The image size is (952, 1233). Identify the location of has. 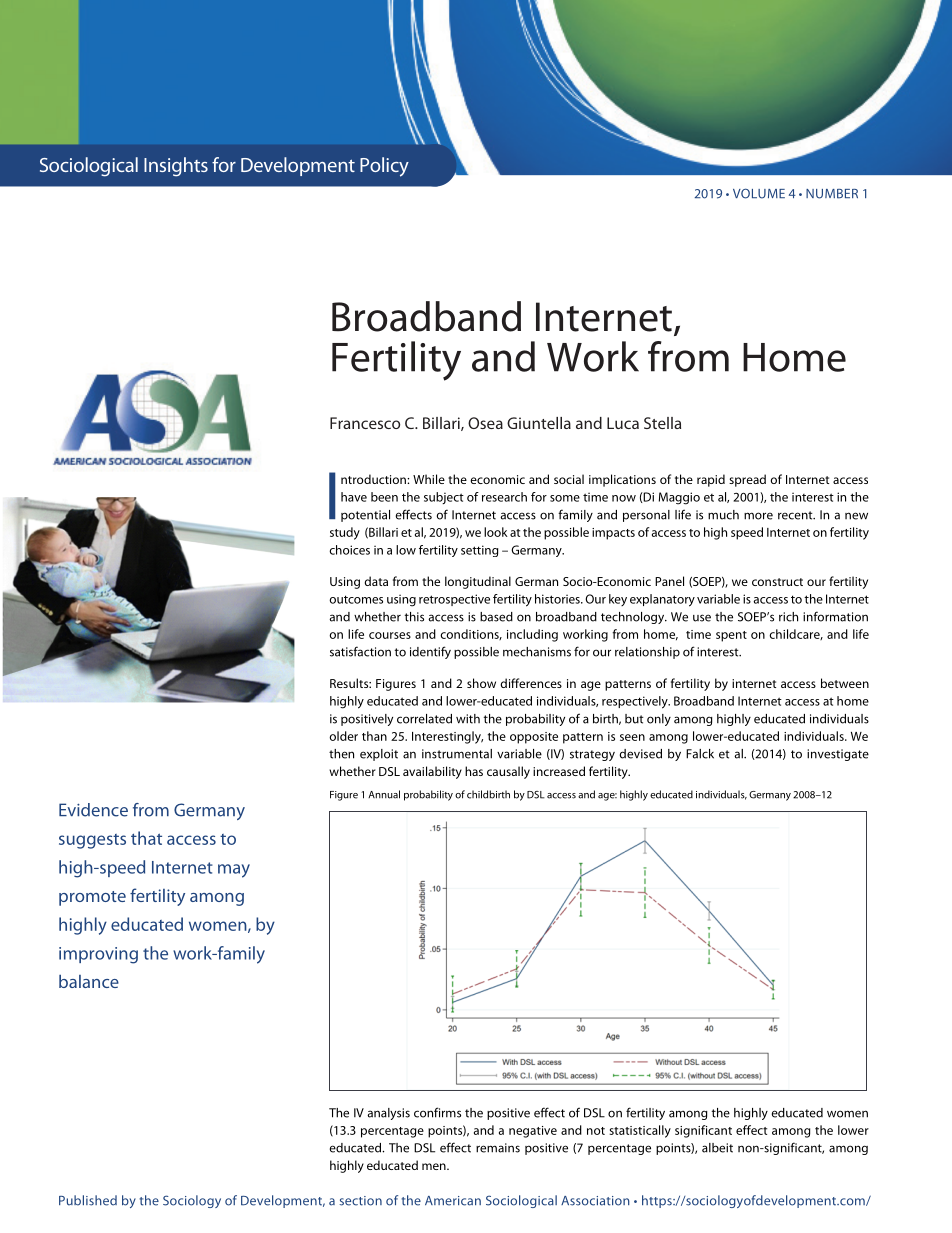
(474, 771).
